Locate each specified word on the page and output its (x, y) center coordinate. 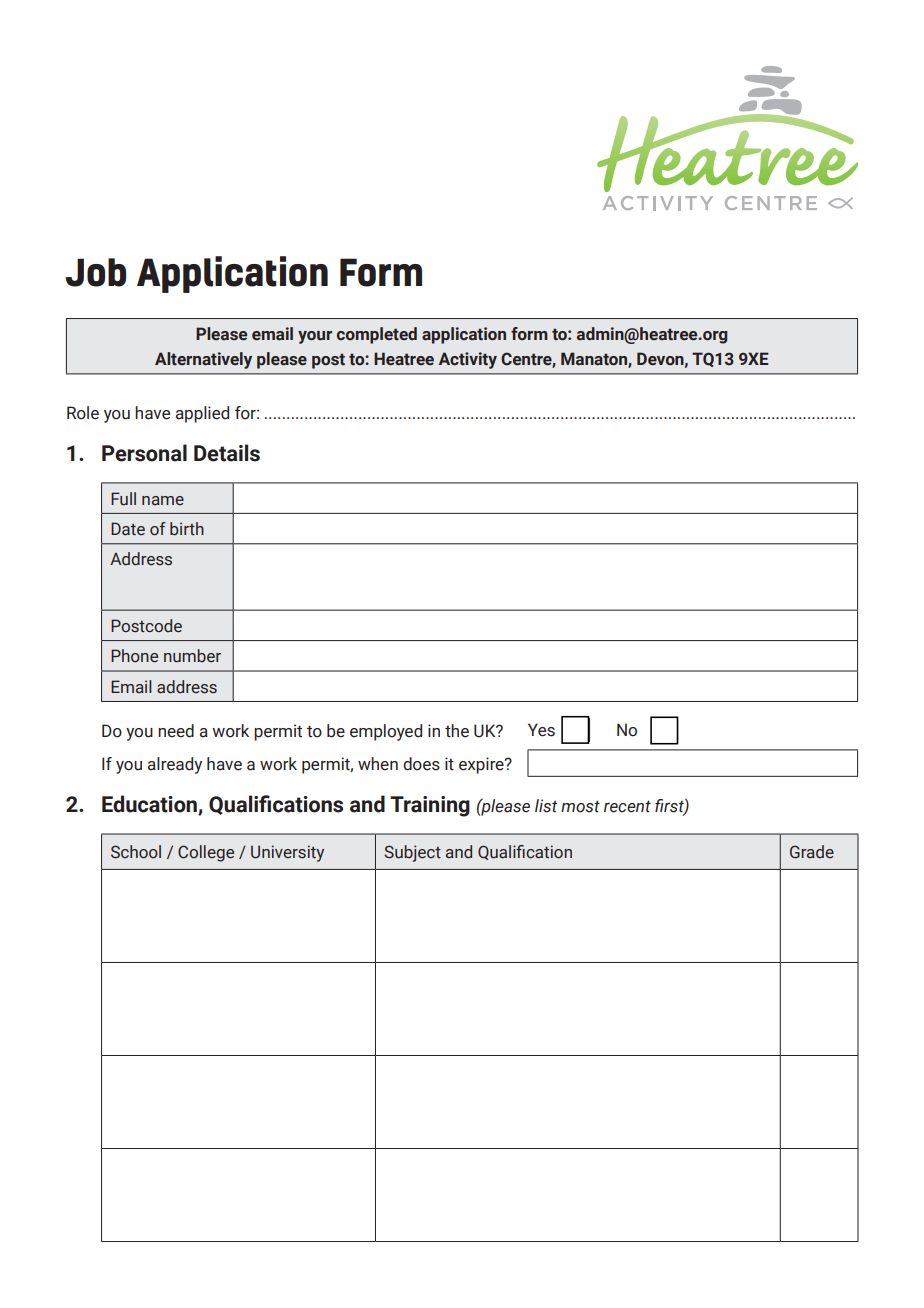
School (136, 852)
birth (187, 529)
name (163, 501)
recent (627, 806)
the (457, 731)
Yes (541, 730)
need (176, 731)
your (315, 337)
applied (202, 414)
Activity (468, 360)
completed (377, 335)
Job (96, 272)
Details (227, 453)
